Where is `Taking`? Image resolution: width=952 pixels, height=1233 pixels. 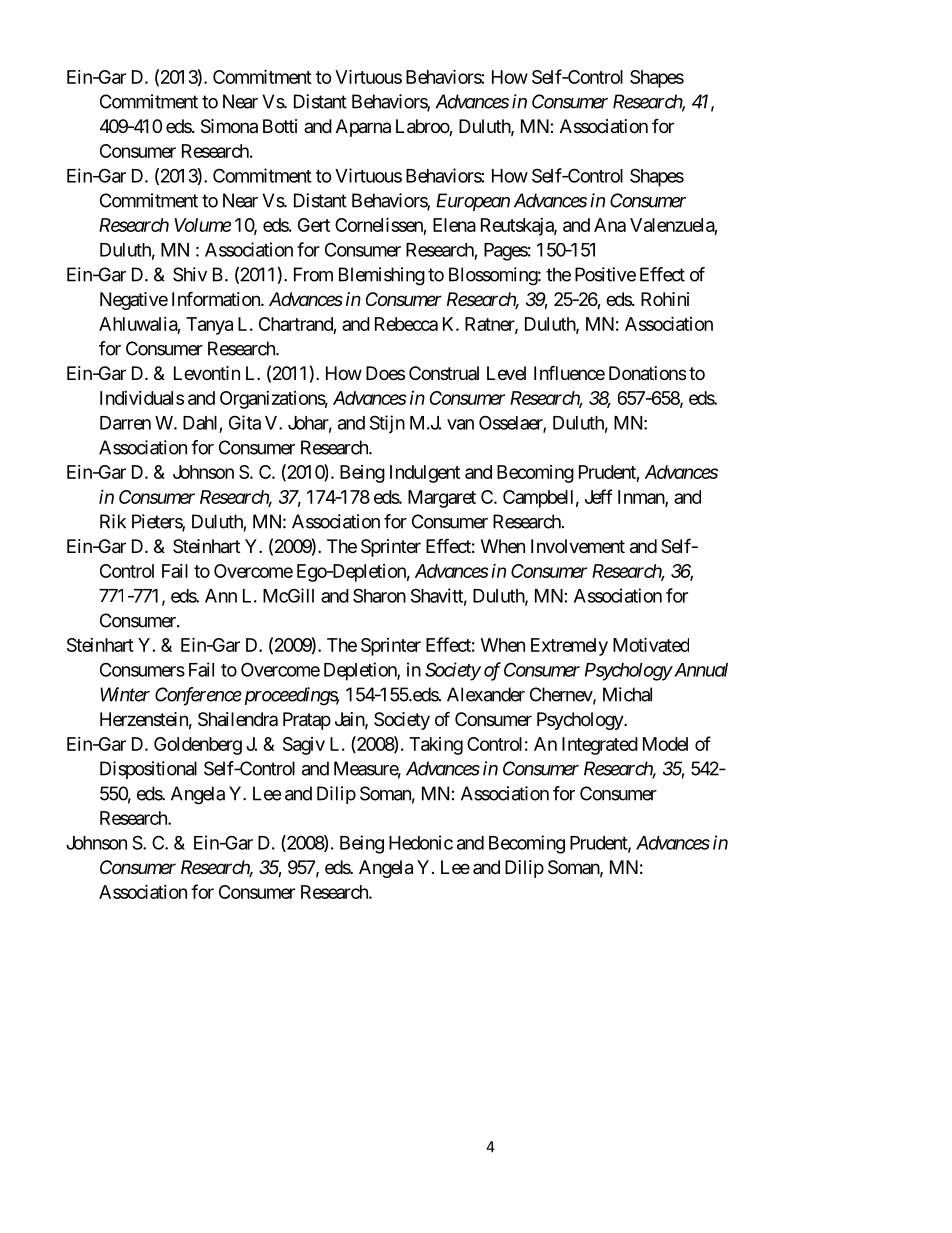 Taking is located at coordinates (436, 746).
